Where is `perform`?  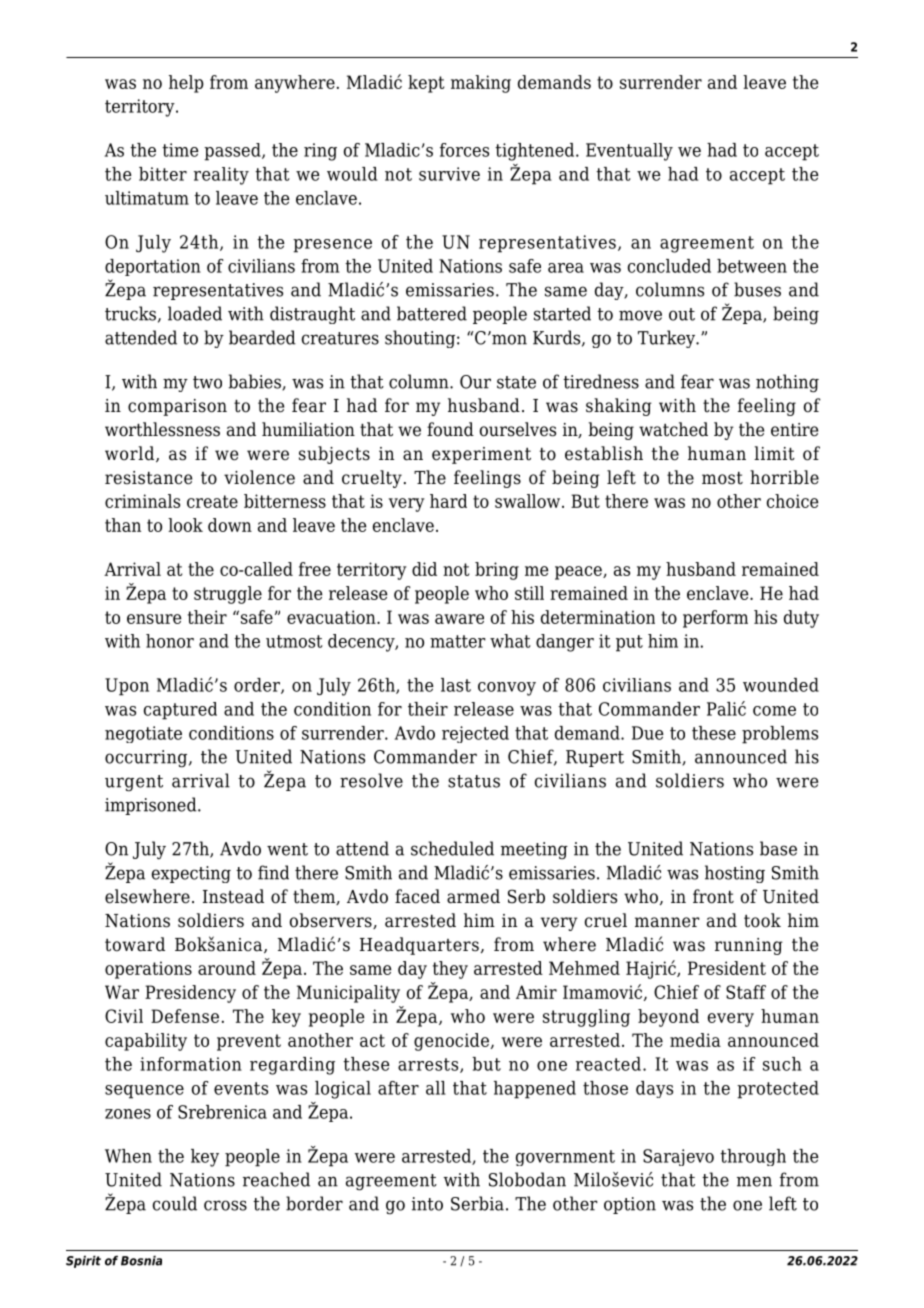
perform is located at coordinates (715, 619).
